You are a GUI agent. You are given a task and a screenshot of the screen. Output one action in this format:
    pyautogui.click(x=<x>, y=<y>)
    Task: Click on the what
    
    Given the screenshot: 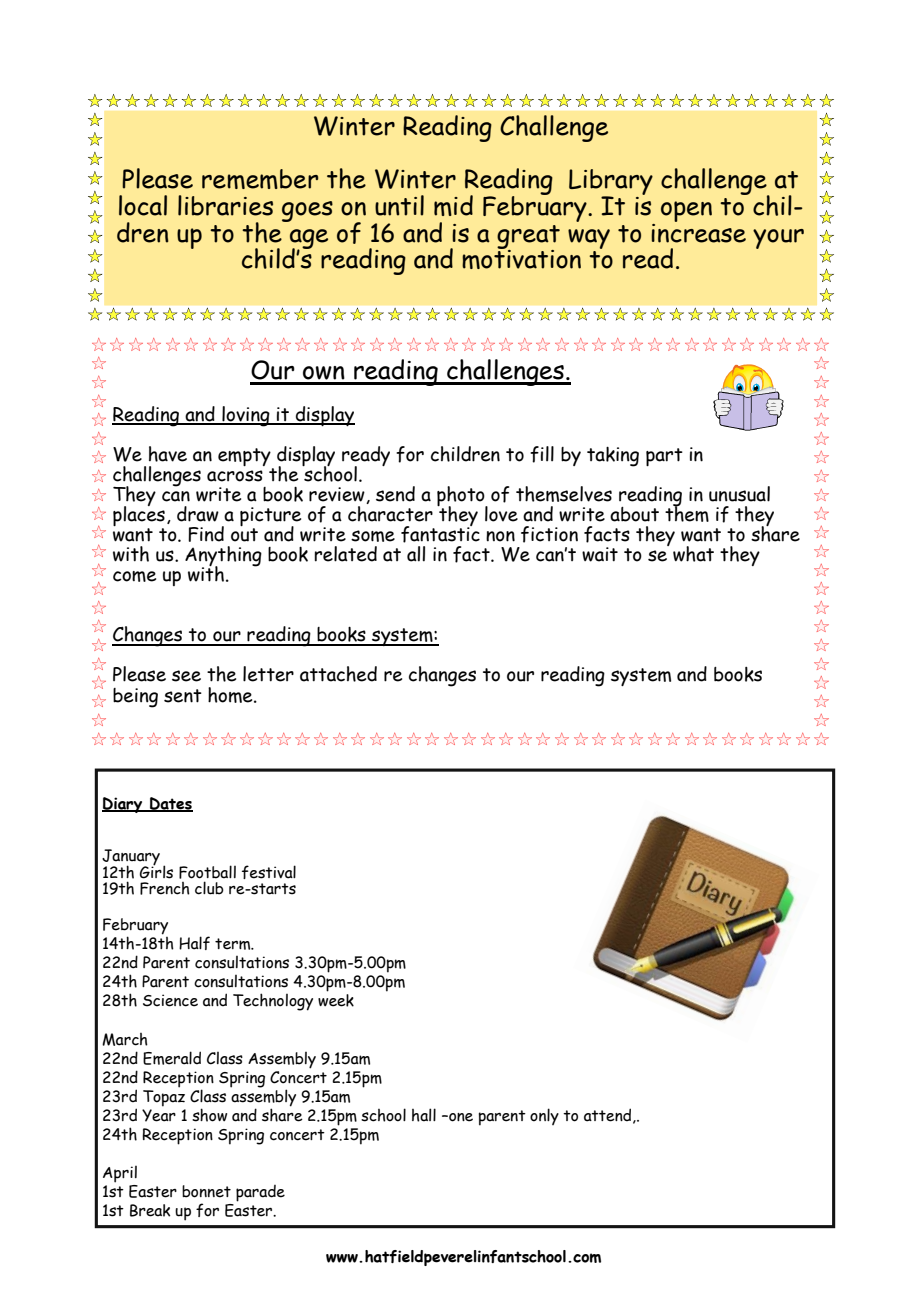 What is the action you would take?
    pyautogui.click(x=693, y=554)
